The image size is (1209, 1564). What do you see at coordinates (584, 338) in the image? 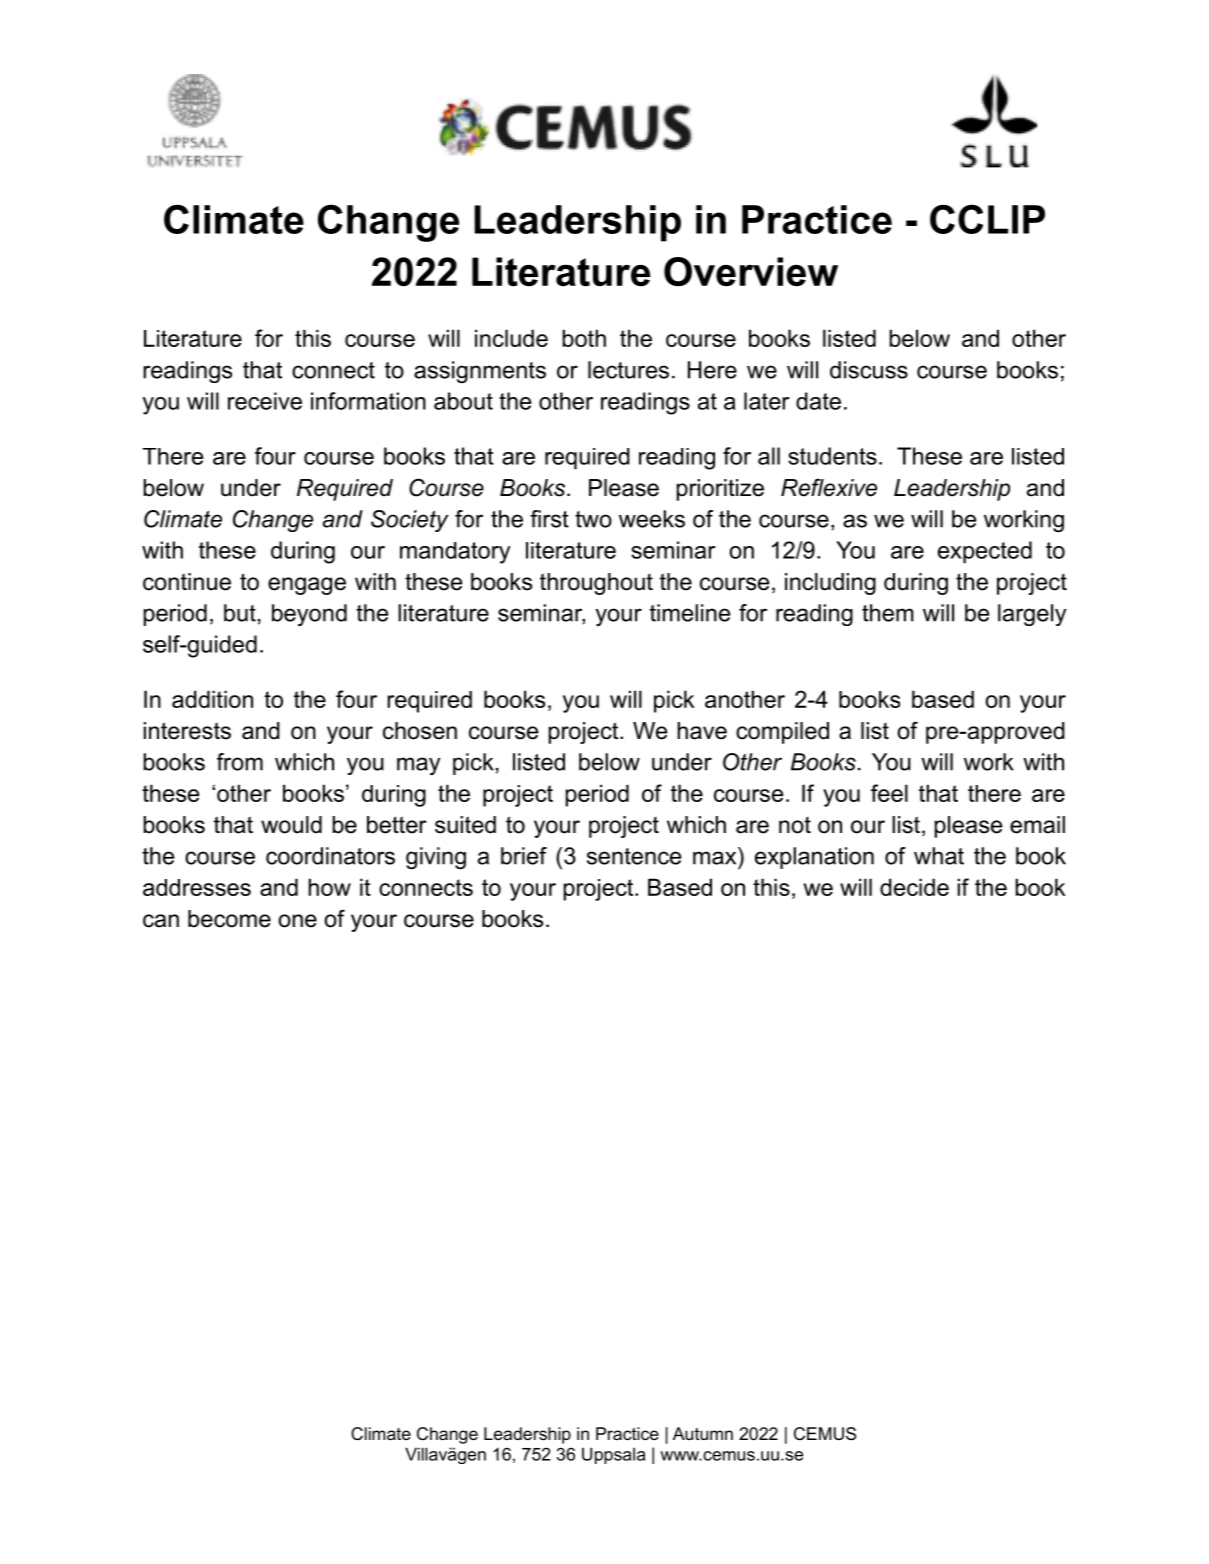
I see `both` at bounding box center [584, 338].
